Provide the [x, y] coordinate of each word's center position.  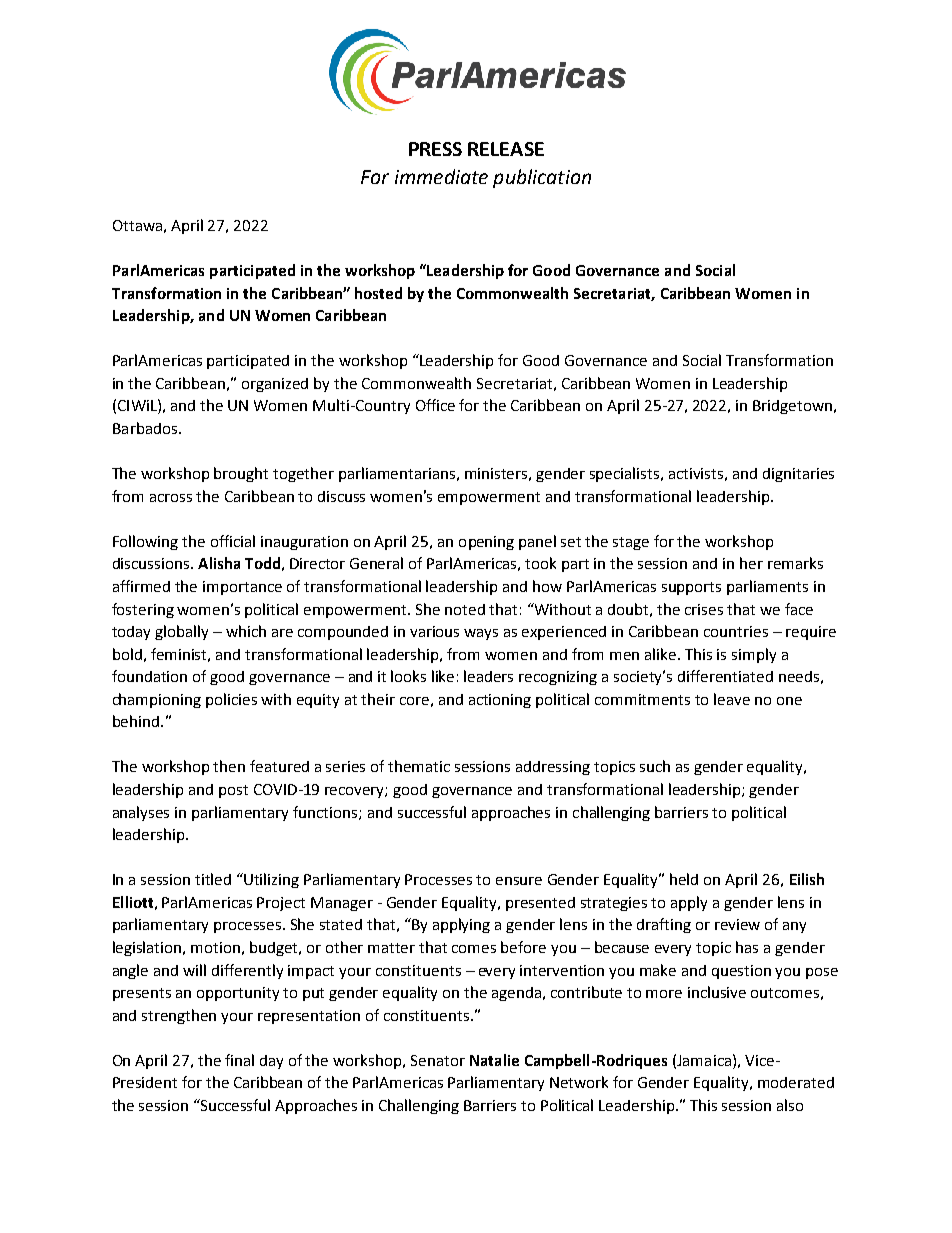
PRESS [435, 149]
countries [736, 631]
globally [181, 632]
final [239, 1060]
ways [481, 634]
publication [542, 178]
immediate [441, 176]
